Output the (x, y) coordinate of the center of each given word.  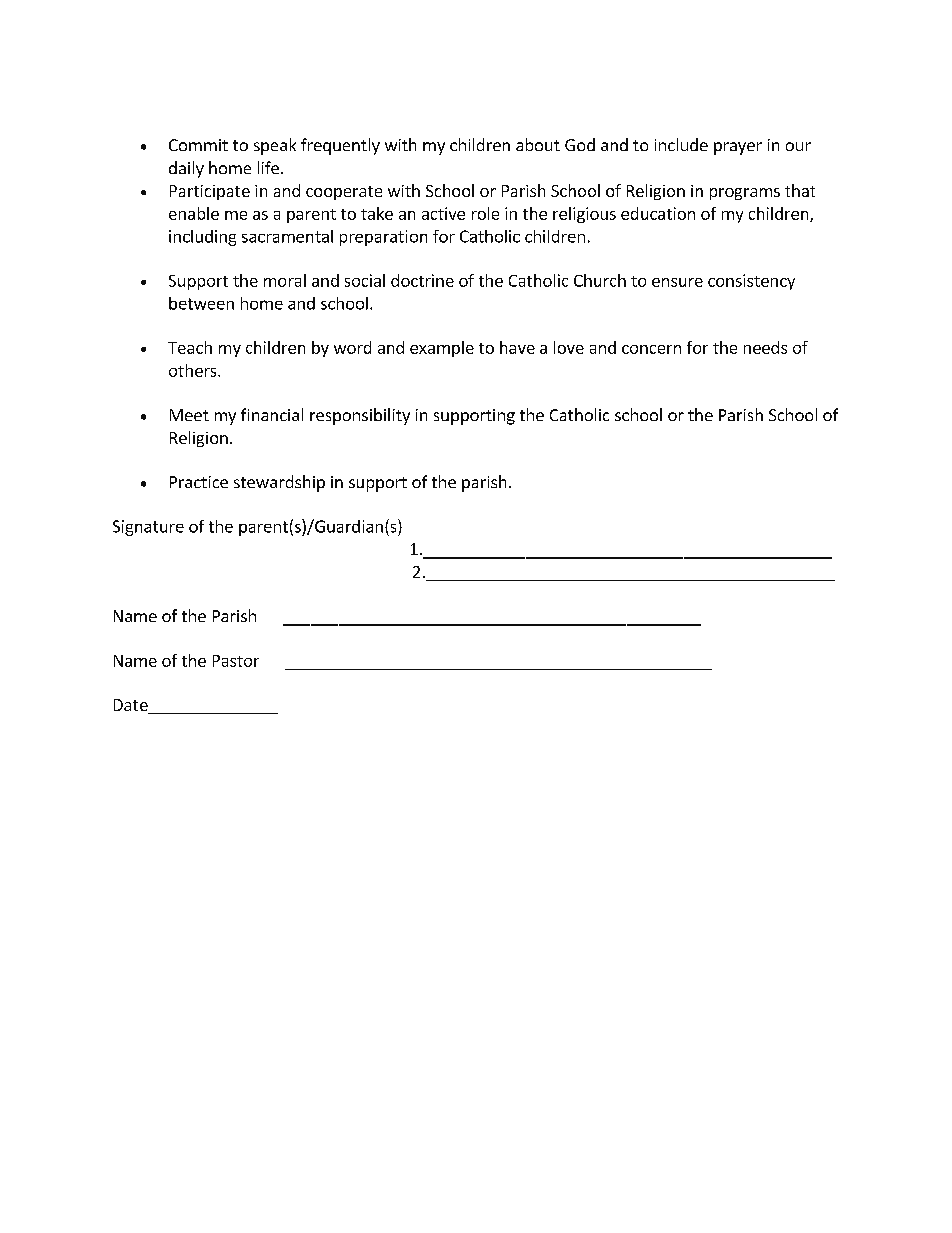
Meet (189, 415)
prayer (738, 148)
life (268, 167)
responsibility (360, 416)
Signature (148, 528)
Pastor (236, 661)
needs (765, 347)
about (538, 144)
